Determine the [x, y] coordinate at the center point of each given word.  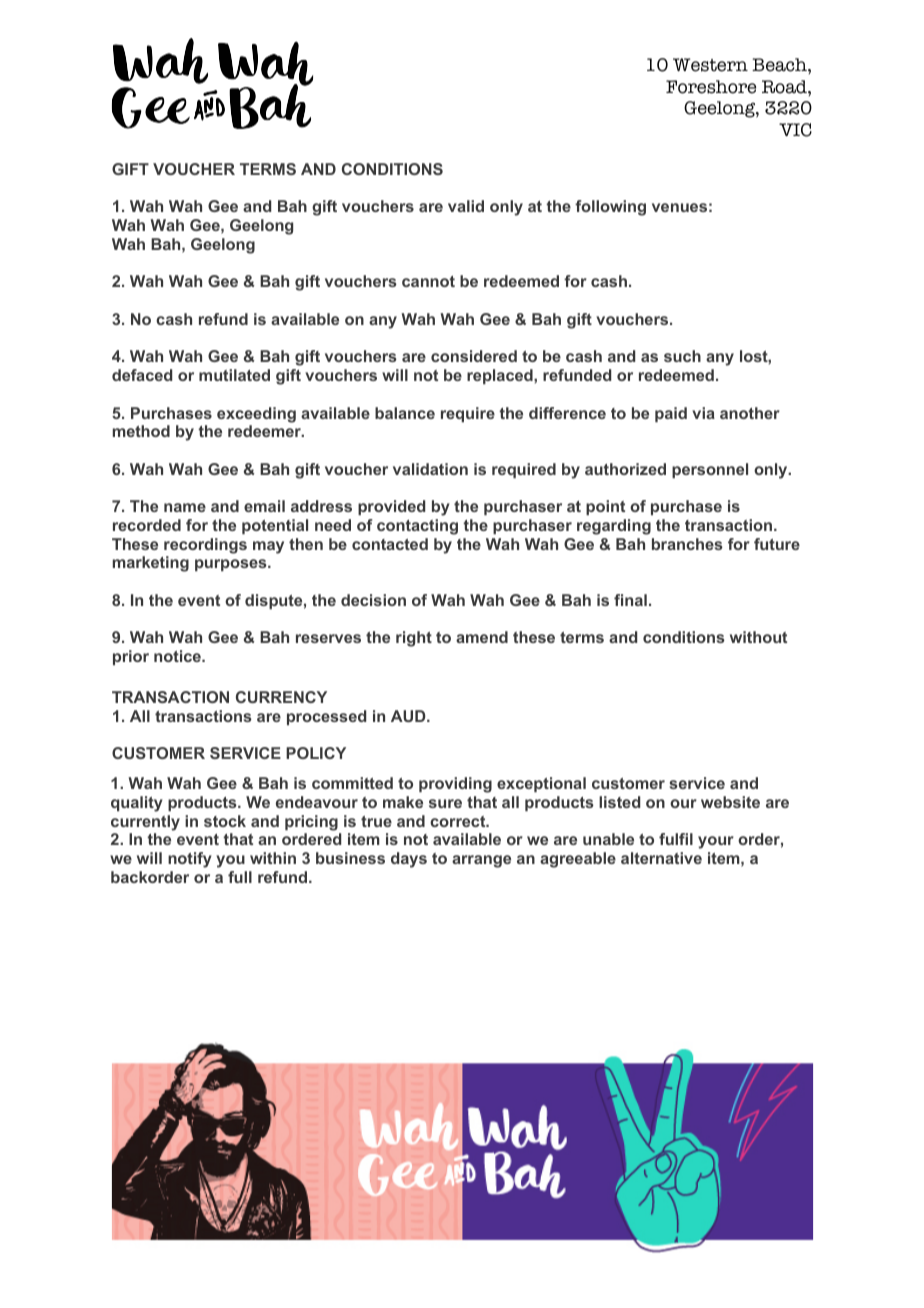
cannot [428, 281]
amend [482, 637]
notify [190, 860]
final [630, 600]
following [610, 208]
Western [710, 65]
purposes [232, 565]
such [682, 356]
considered [474, 356]
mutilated [234, 375]
